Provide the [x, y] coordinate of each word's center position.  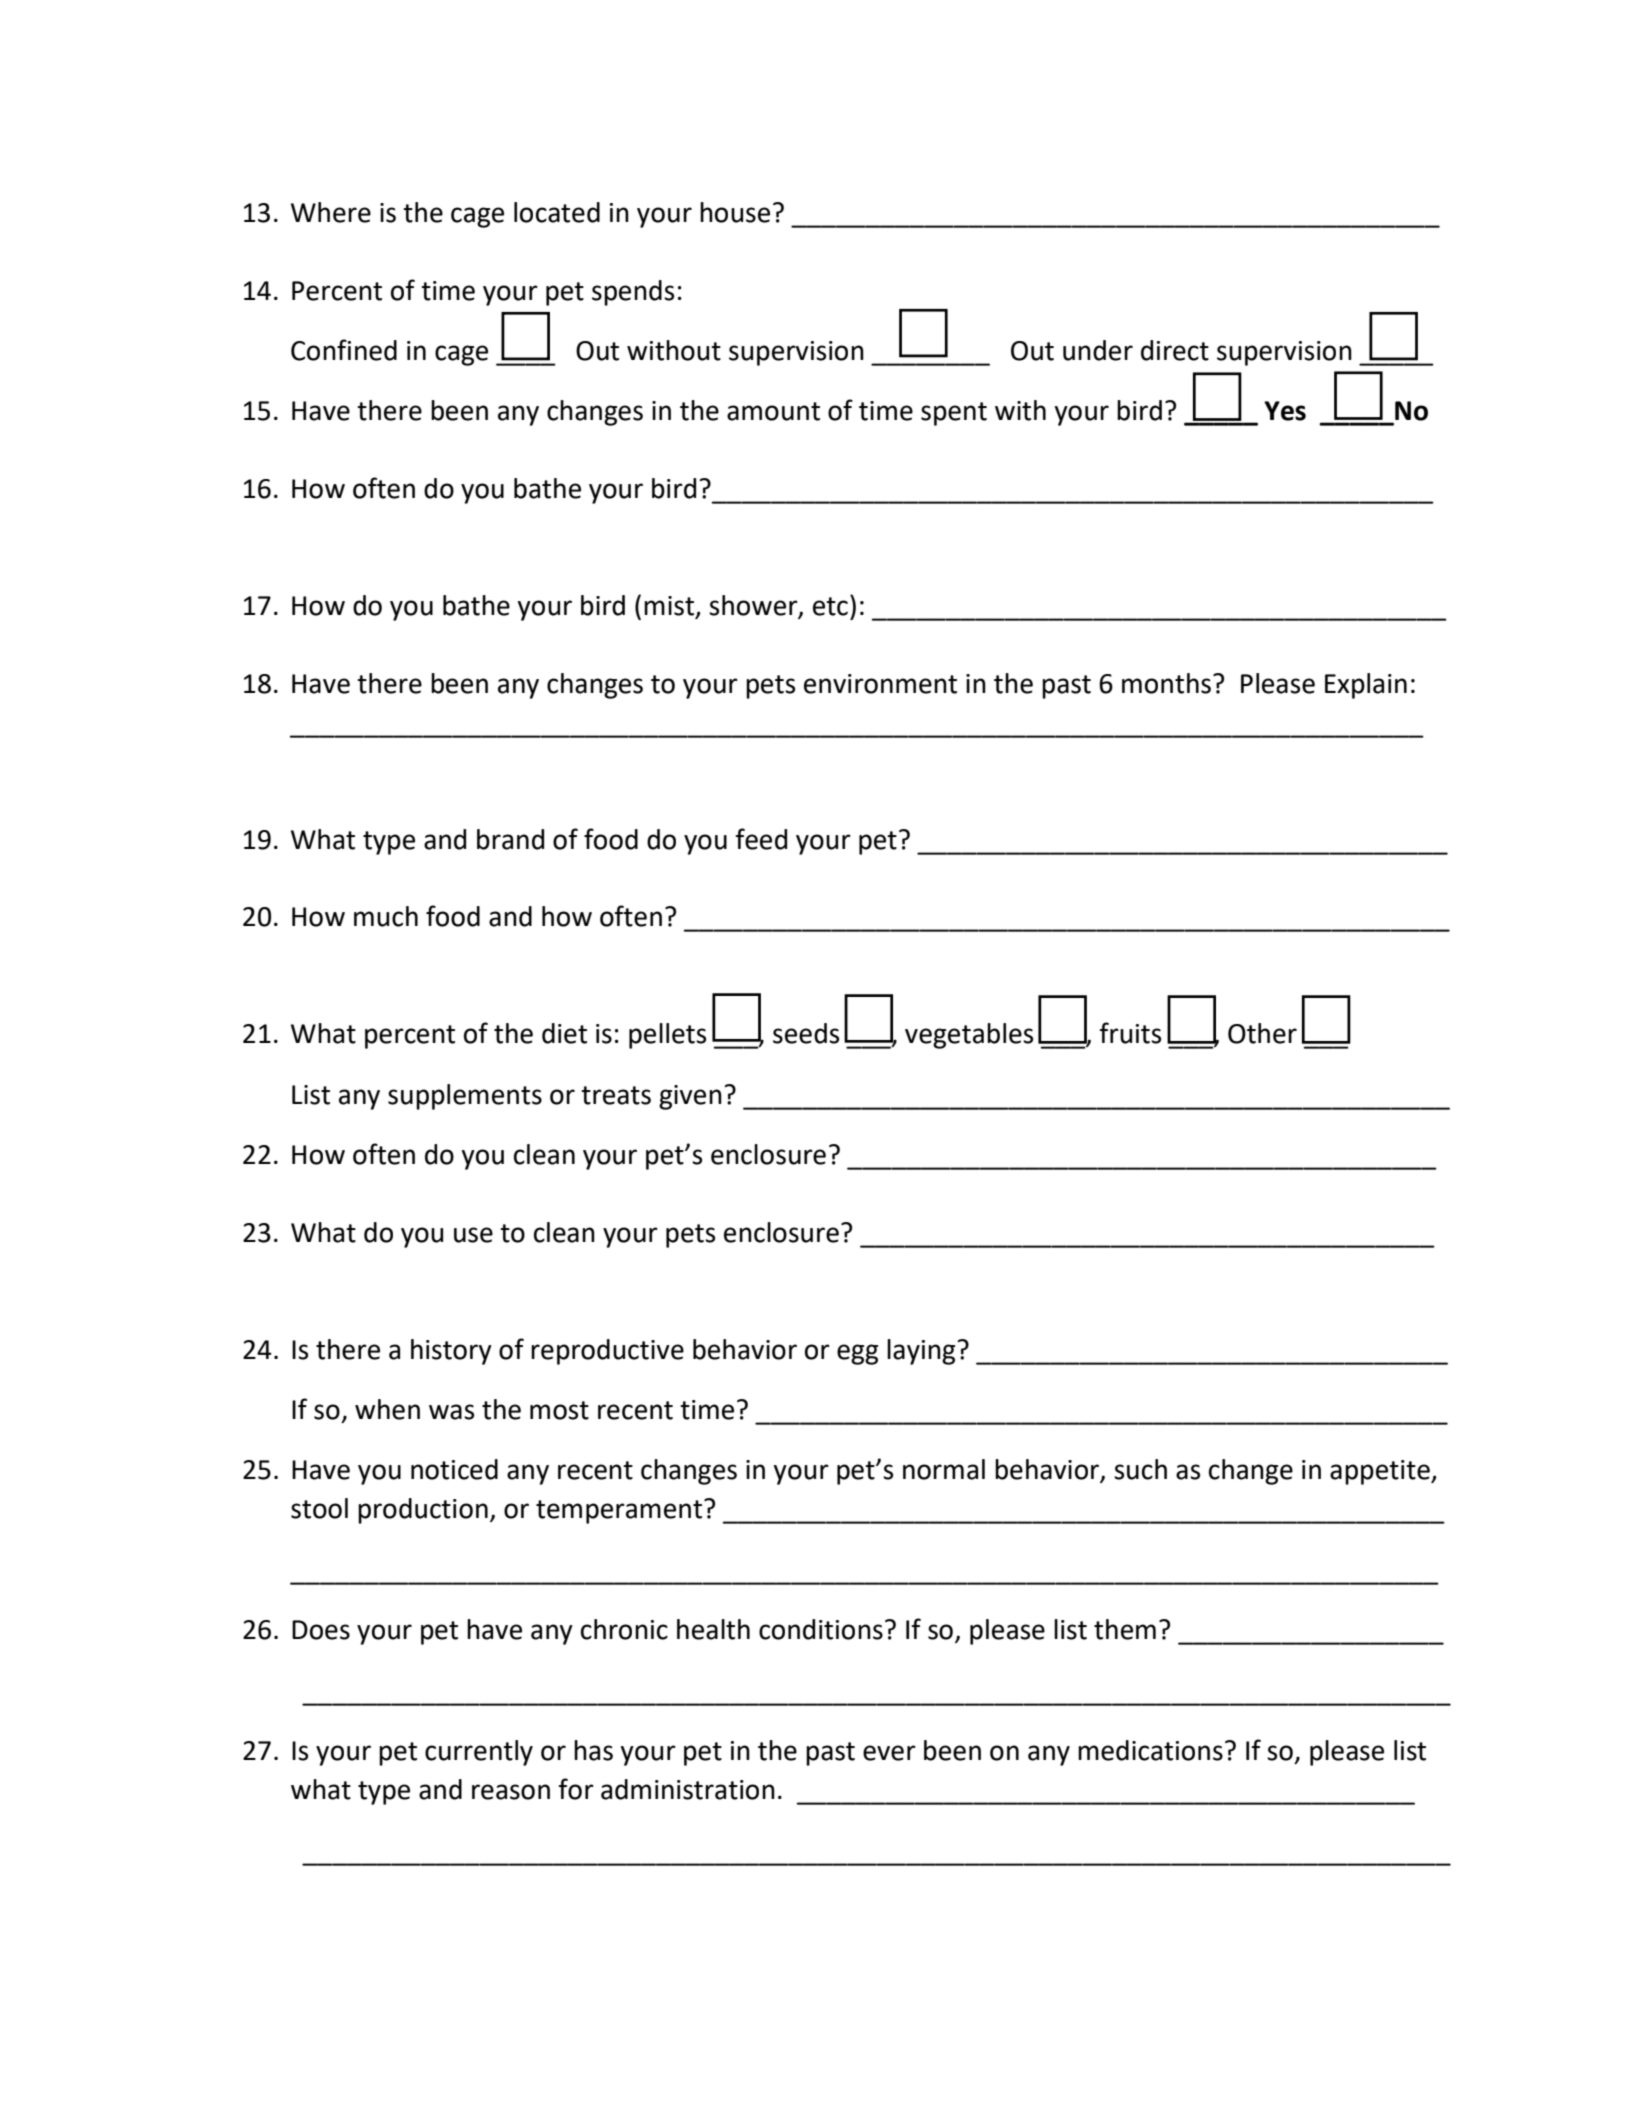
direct [1175, 350]
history [451, 1352]
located [557, 212]
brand [510, 839]
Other [1262, 1033]
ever [889, 1753]
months [1166, 683]
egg [857, 1354]
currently [479, 1753]
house [735, 212]
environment [880, 684]
